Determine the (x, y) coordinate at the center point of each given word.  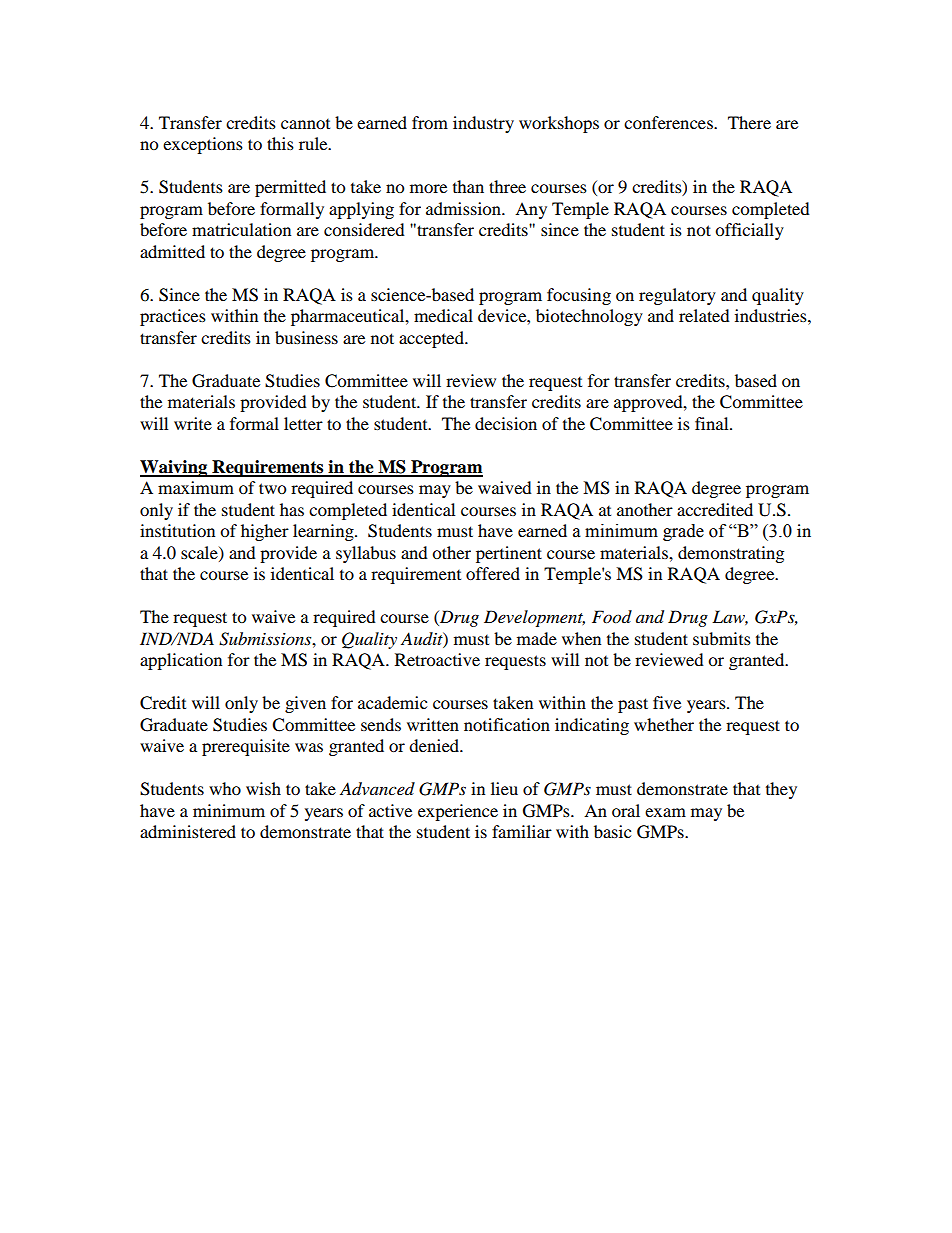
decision (506, 423)
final (713, 423)
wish (263, 788)
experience (458, 812)
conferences (669, 122)
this (280, 143)
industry (483, 124)
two (272, 488)
